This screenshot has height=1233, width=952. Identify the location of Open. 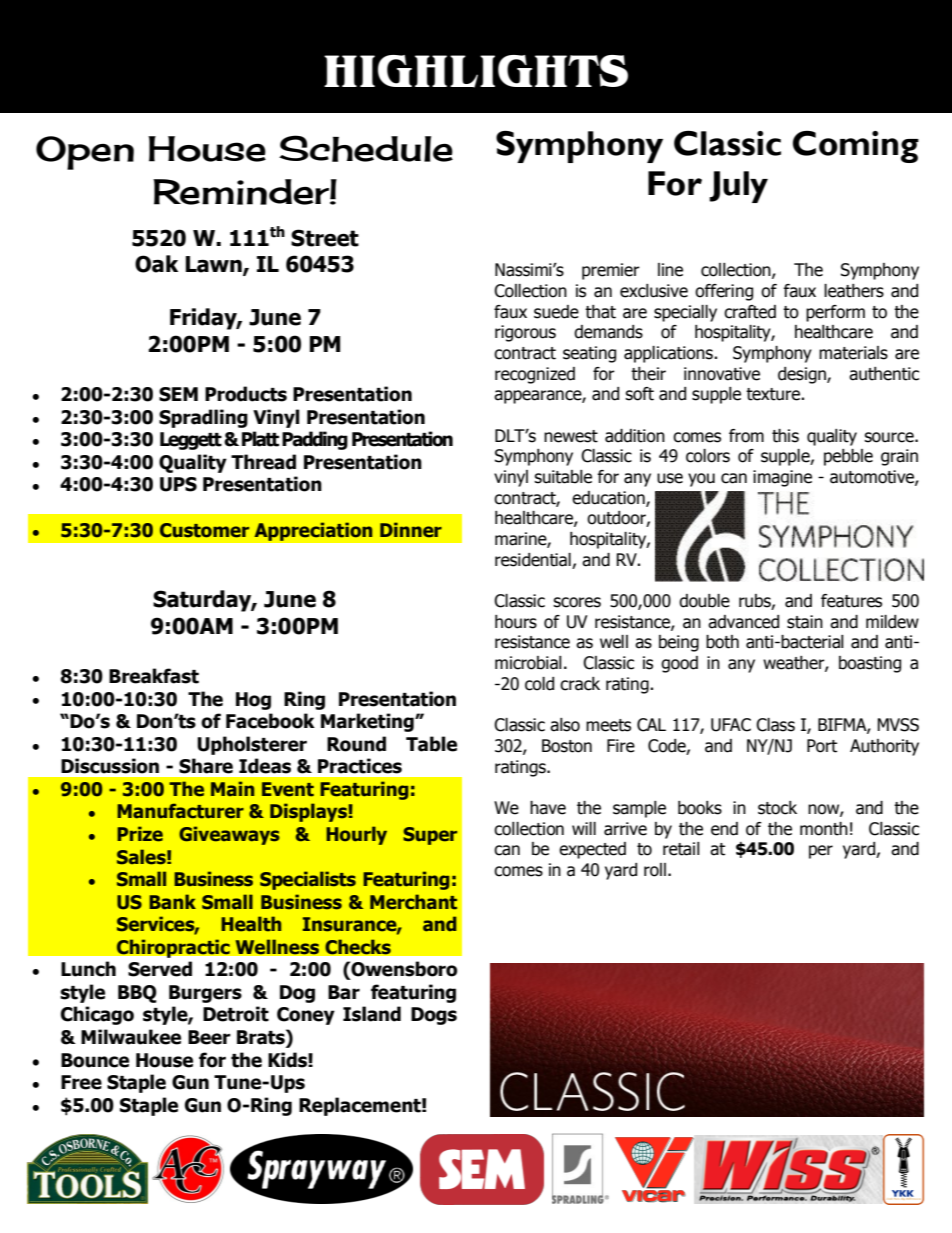
(85, 153).
